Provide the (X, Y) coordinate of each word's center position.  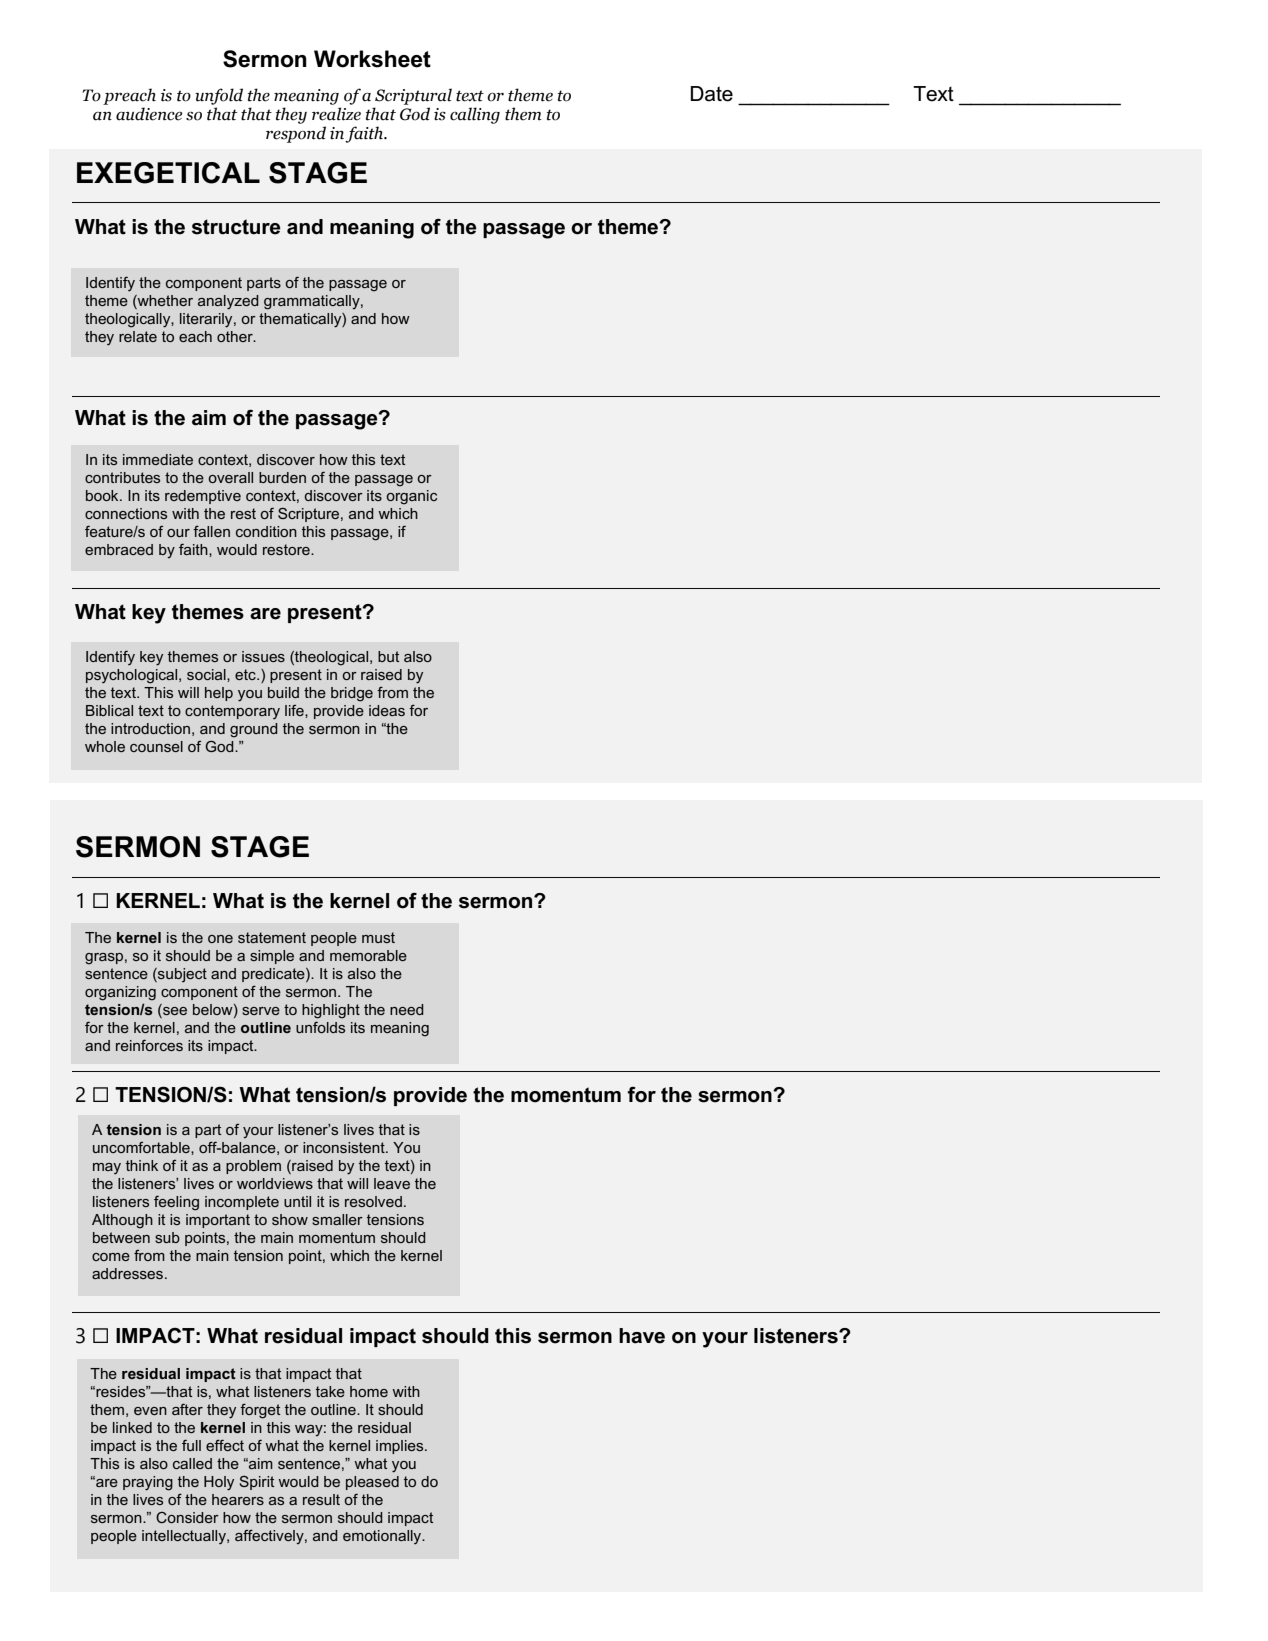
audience (149, 114)
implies (401, 1447)
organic (411, 497)
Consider (187, 1517)
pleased (372, 1483)
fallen (211, 531)
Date (712, 94)
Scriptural (413, 96)
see (174, 1011)
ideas (387, 710)
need (407, 1009)
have (642, 1336)
